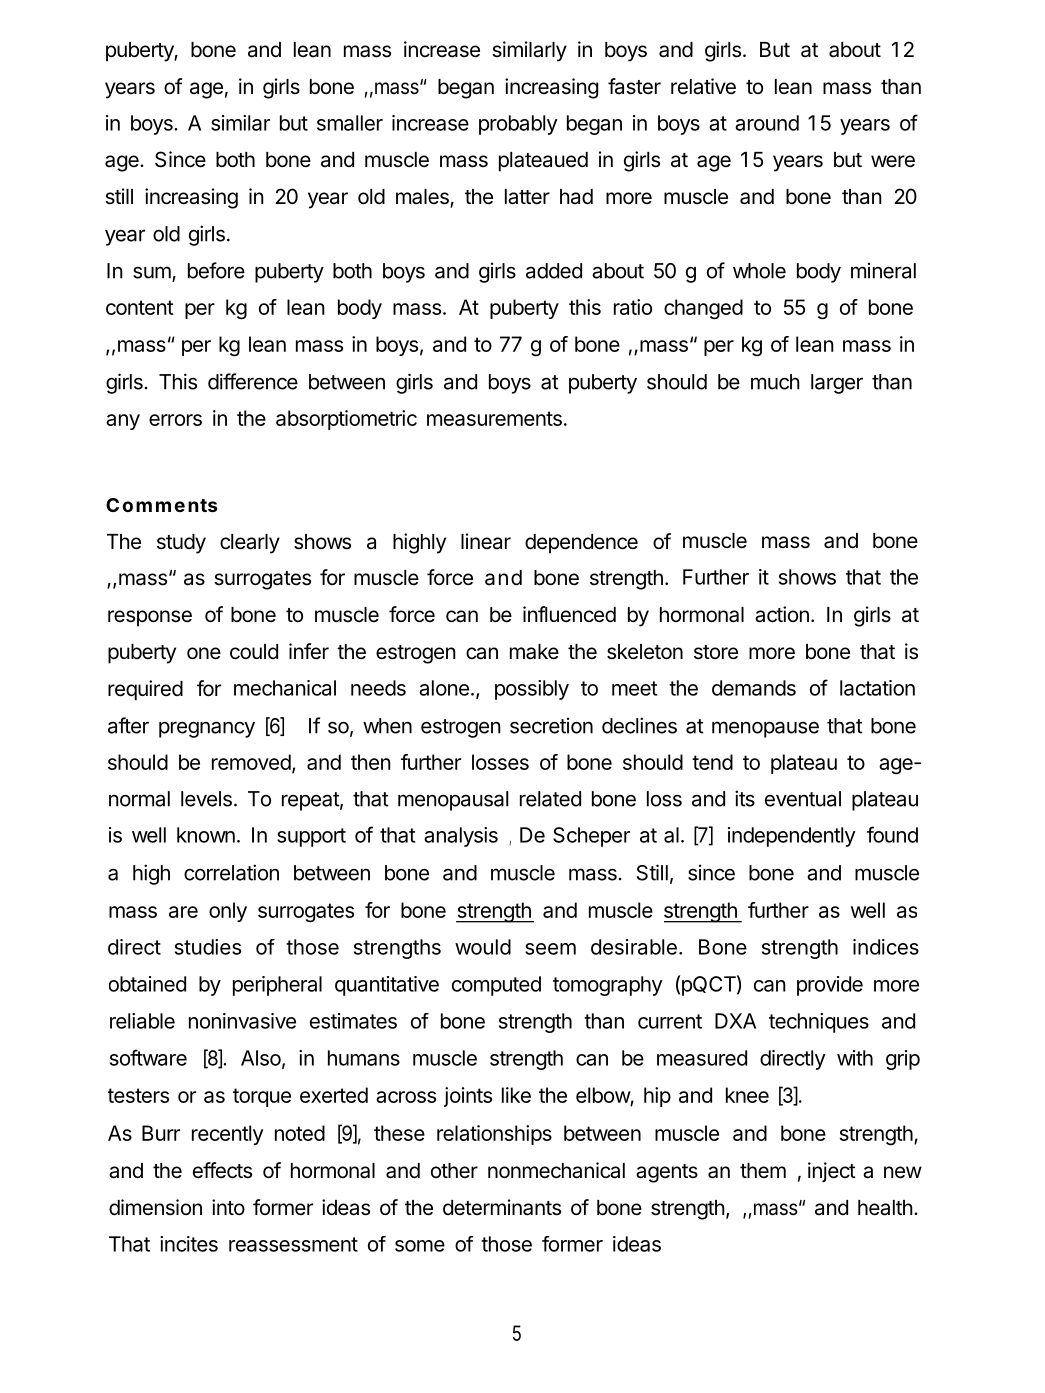 The height and width of the screenshot is (1393, 1045). I want to click on demands, so click(754, 688).
